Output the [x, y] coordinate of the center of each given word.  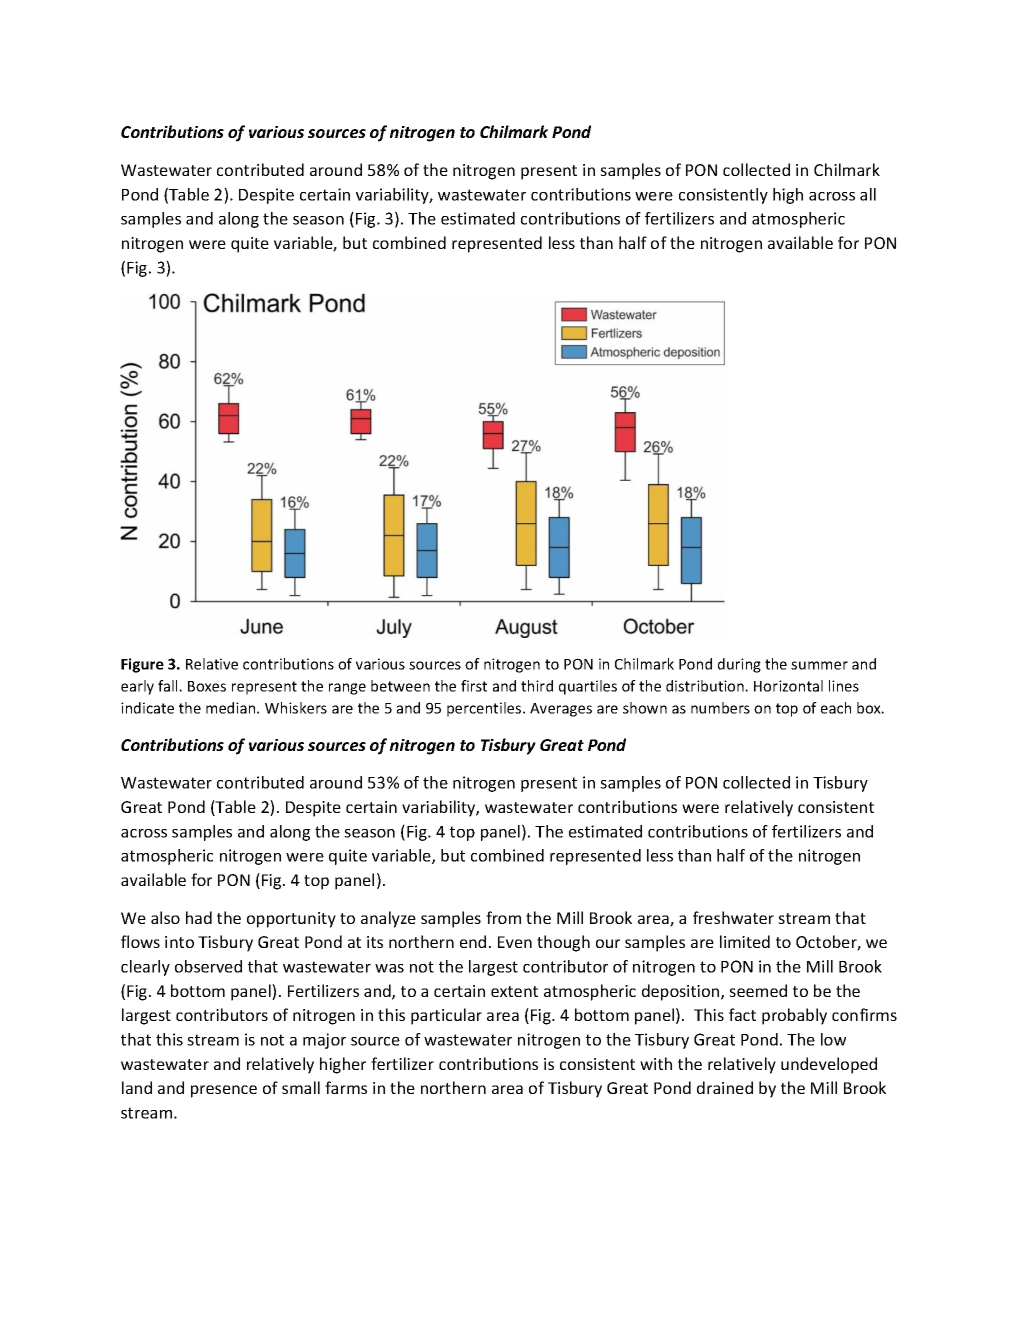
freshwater [733, 917]
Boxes [207, 686]
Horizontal [788, 686]
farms [346, 1087]
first [474, 686]
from [503, 917]
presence [224, 1091]
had [199, 917]
